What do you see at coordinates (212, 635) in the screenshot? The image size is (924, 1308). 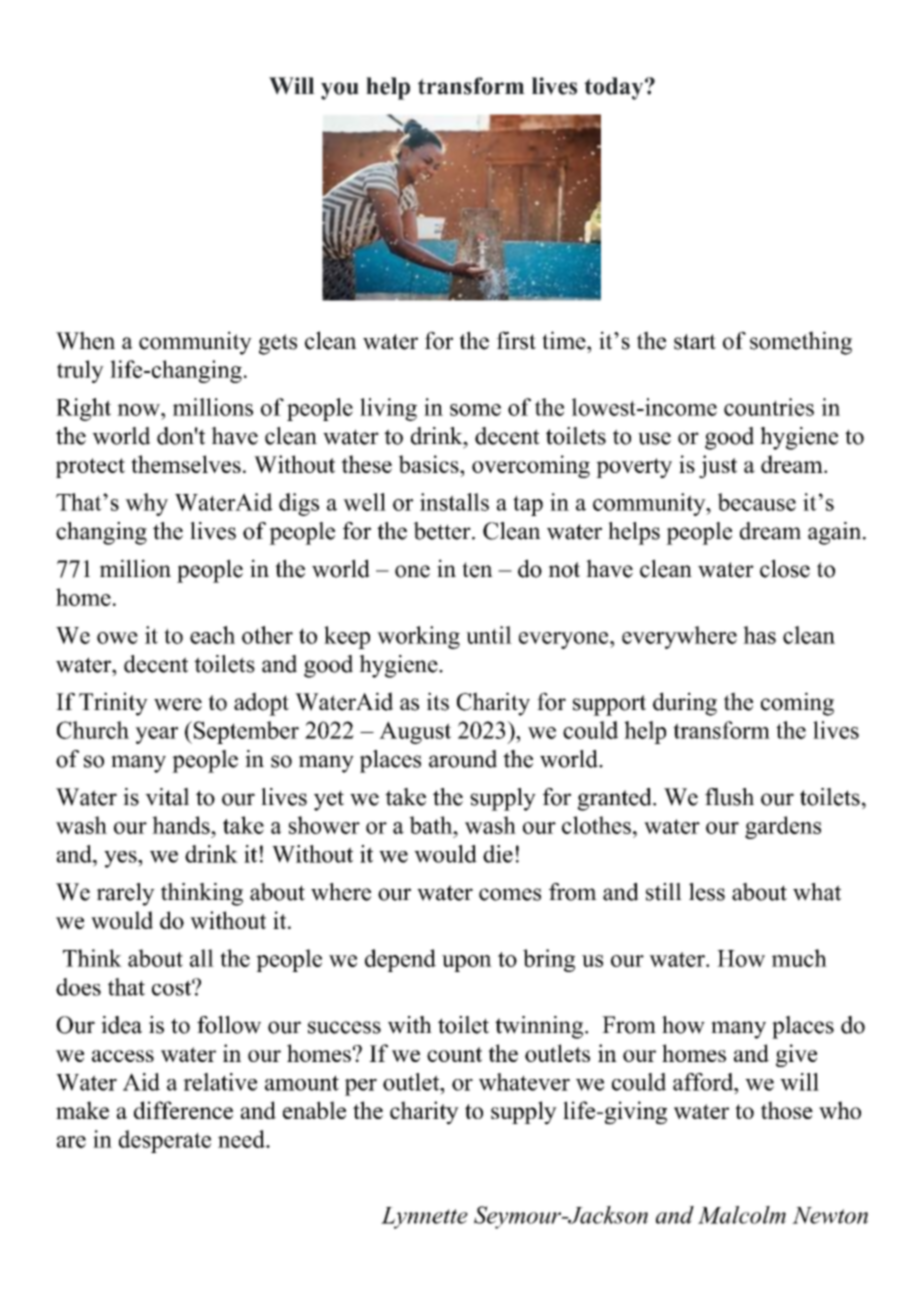 I see `each` at bounding box center [212, 635].
